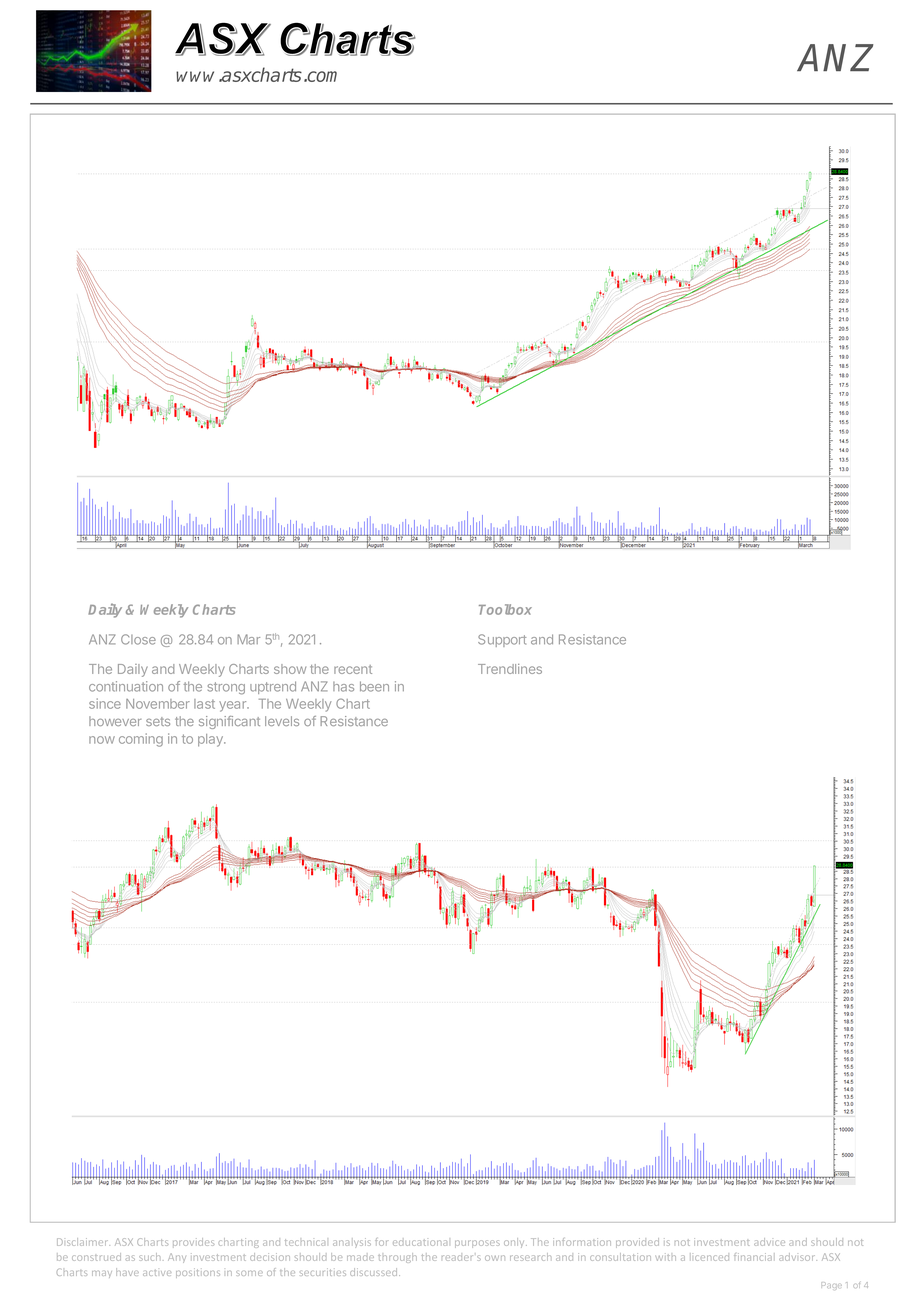  What do you see at coordinates (374, 686) in the page?
I see `been` at bounding box center [374, 686].
